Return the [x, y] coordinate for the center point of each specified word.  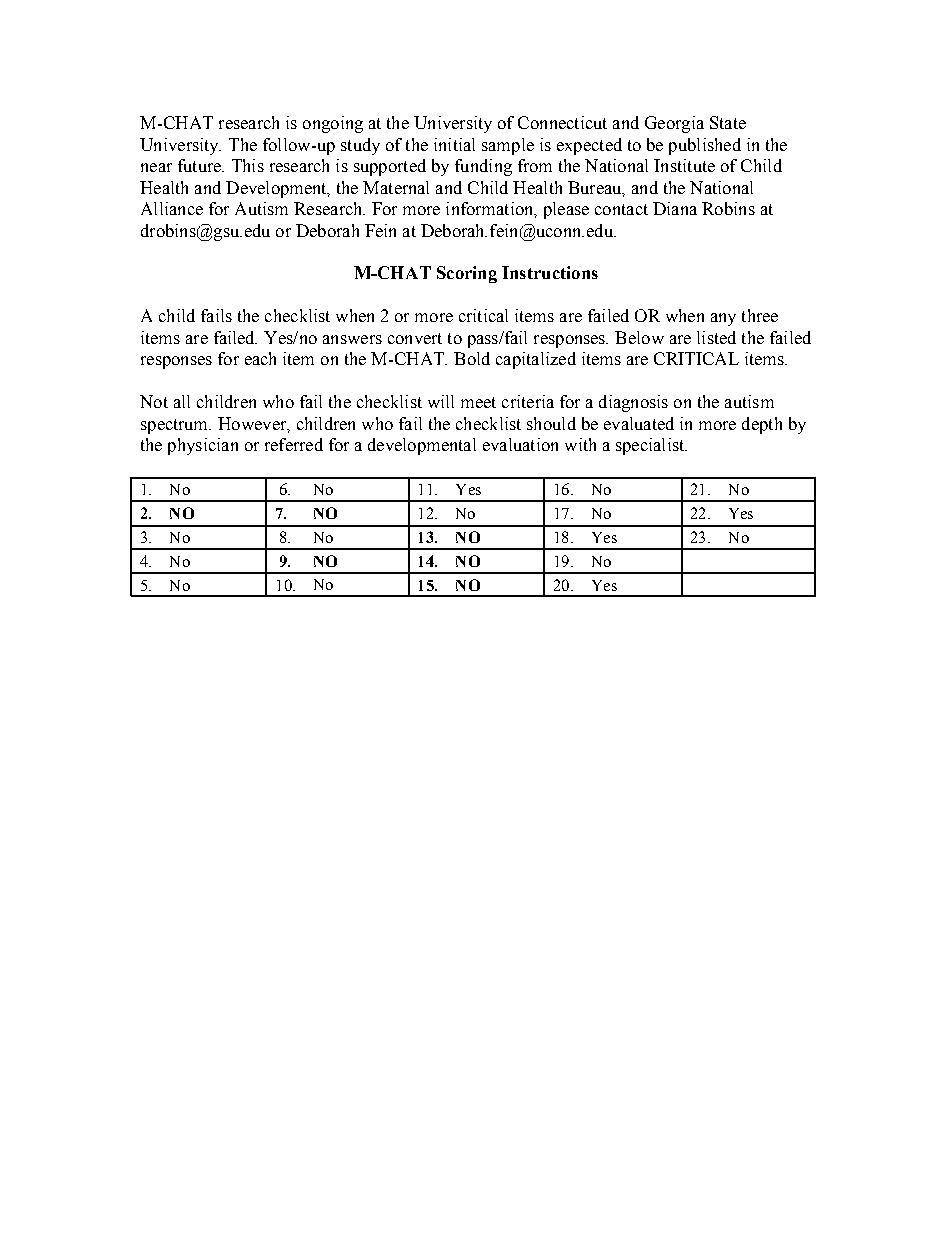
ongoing [333, 124]
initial [454, 144]
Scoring [467, 274]
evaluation [520, 444]
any [723, 319]
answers [352, 339]
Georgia [674, 124]
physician [203, 446]
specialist [651, 446]
